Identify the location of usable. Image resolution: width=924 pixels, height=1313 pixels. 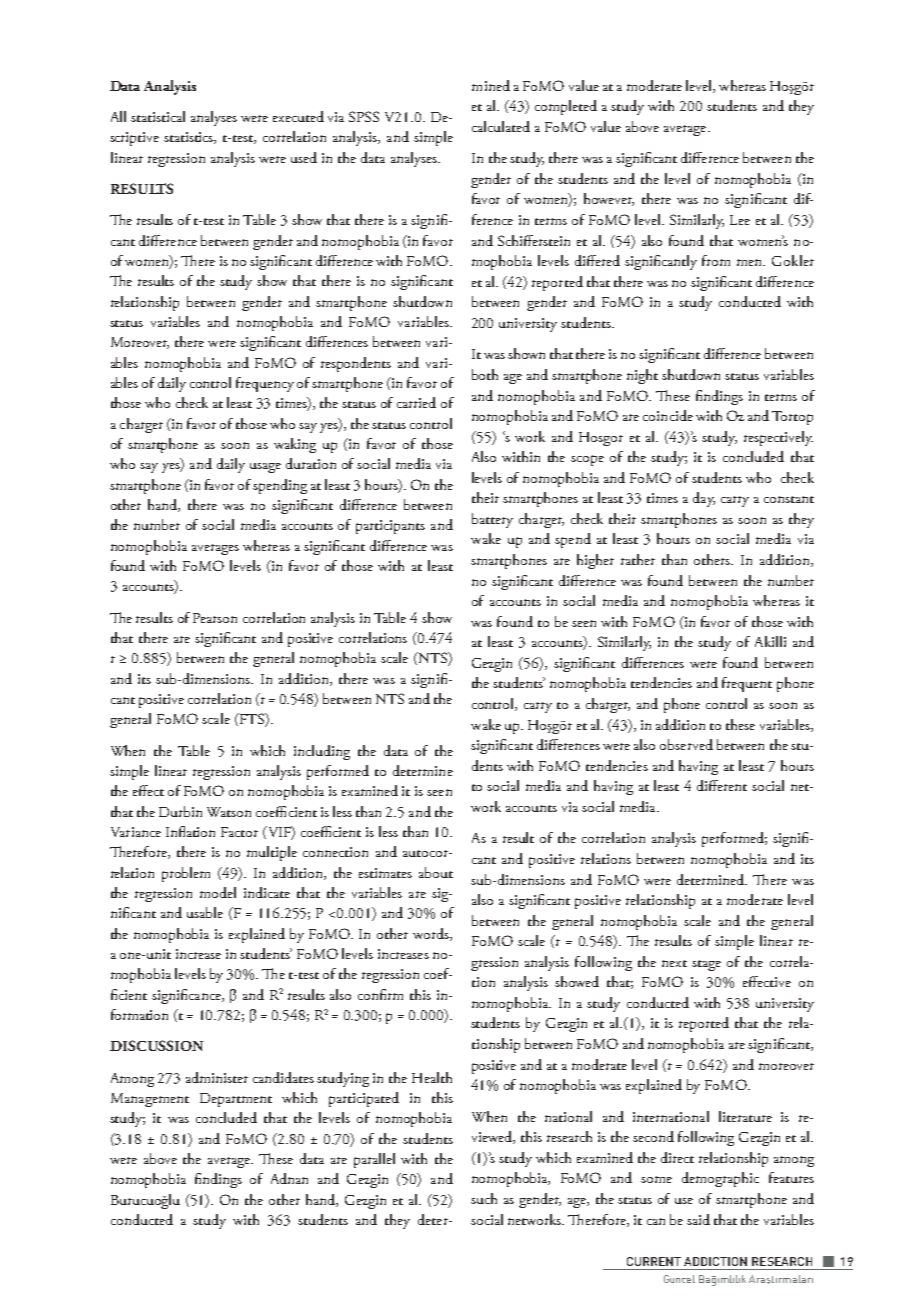
(205, 912).
